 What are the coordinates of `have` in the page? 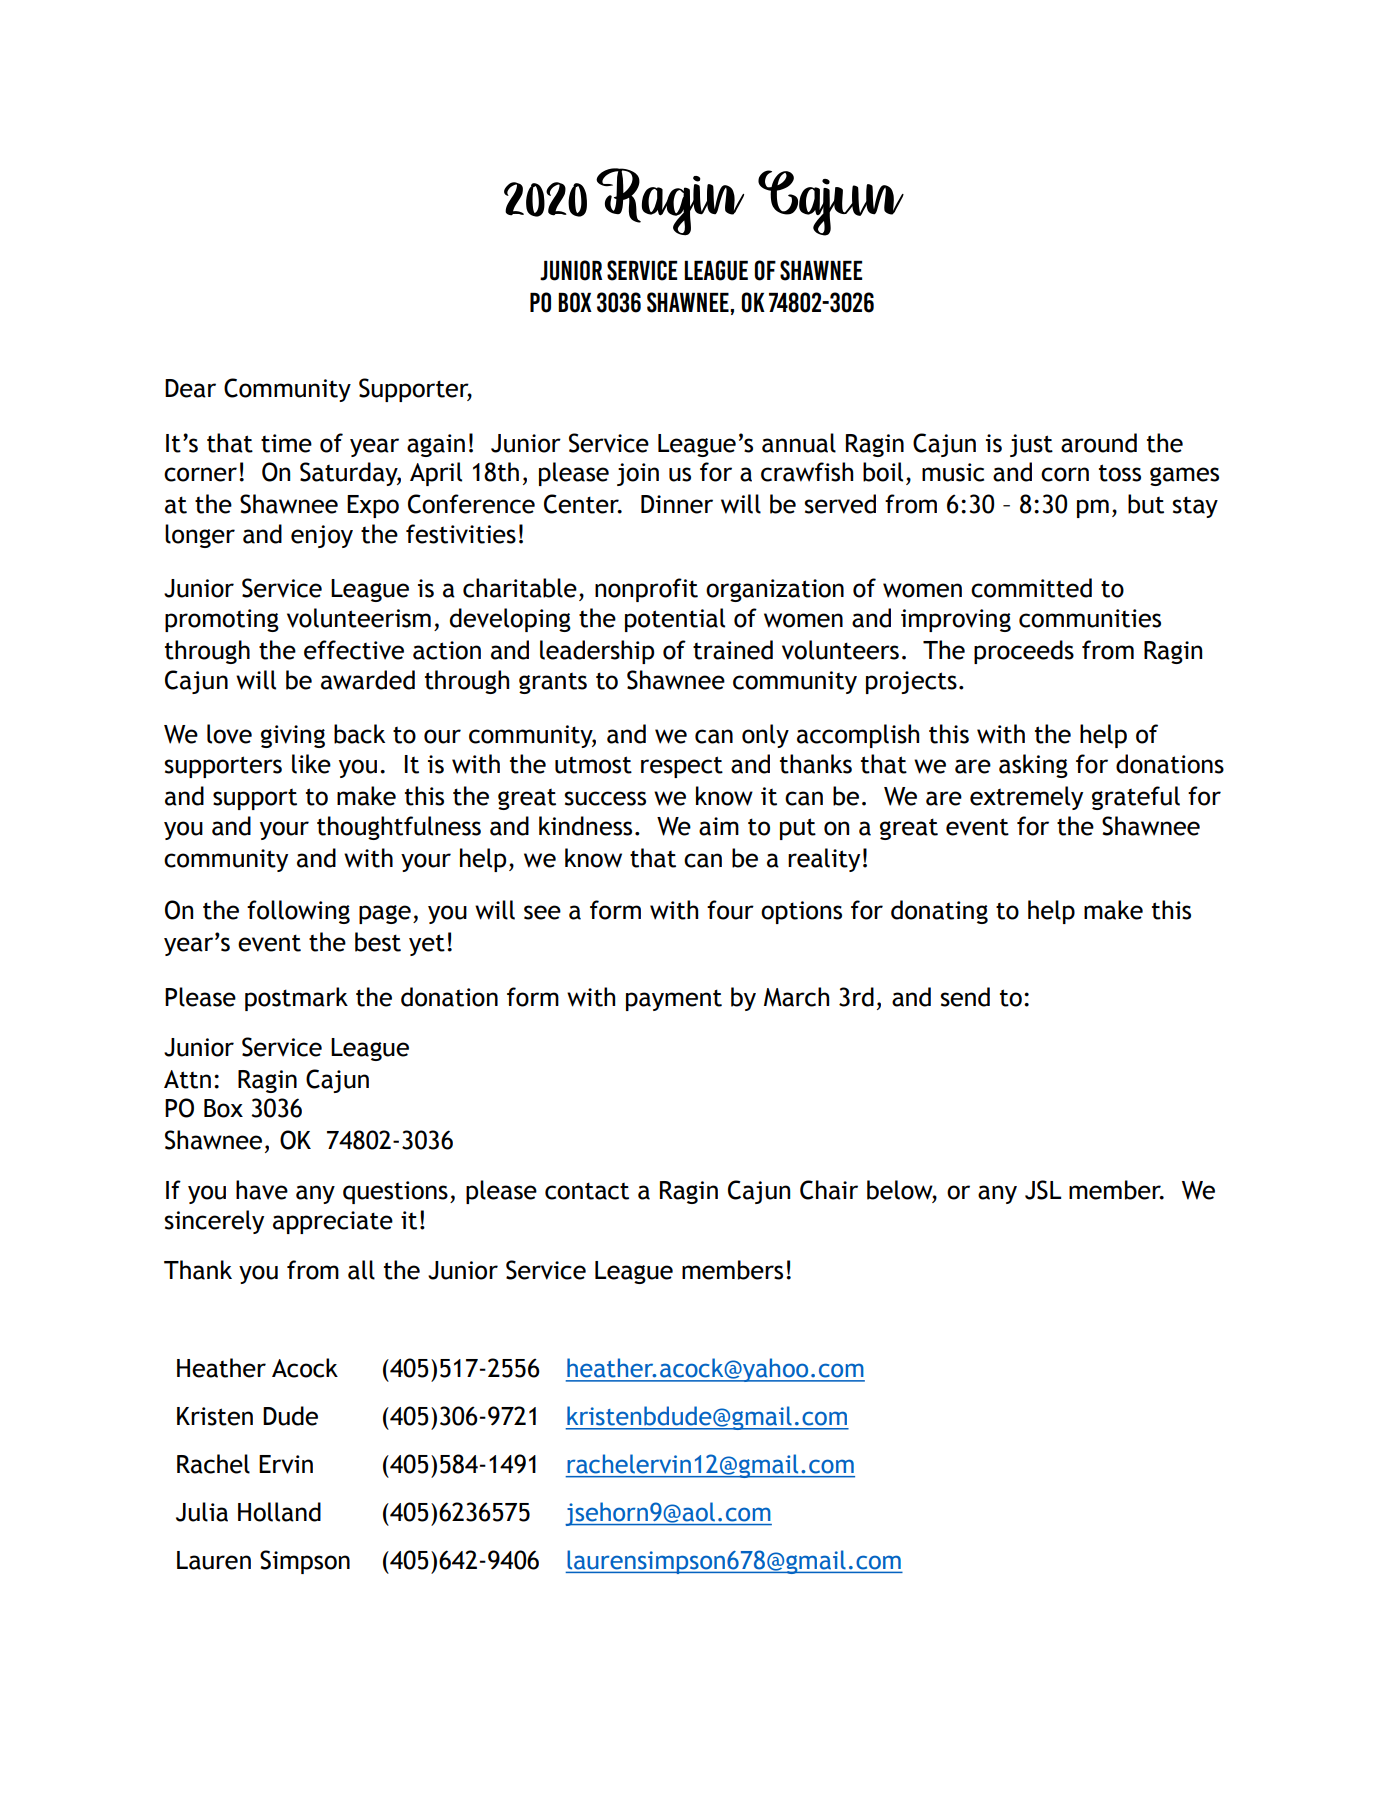 It's located at (262, 1190).
